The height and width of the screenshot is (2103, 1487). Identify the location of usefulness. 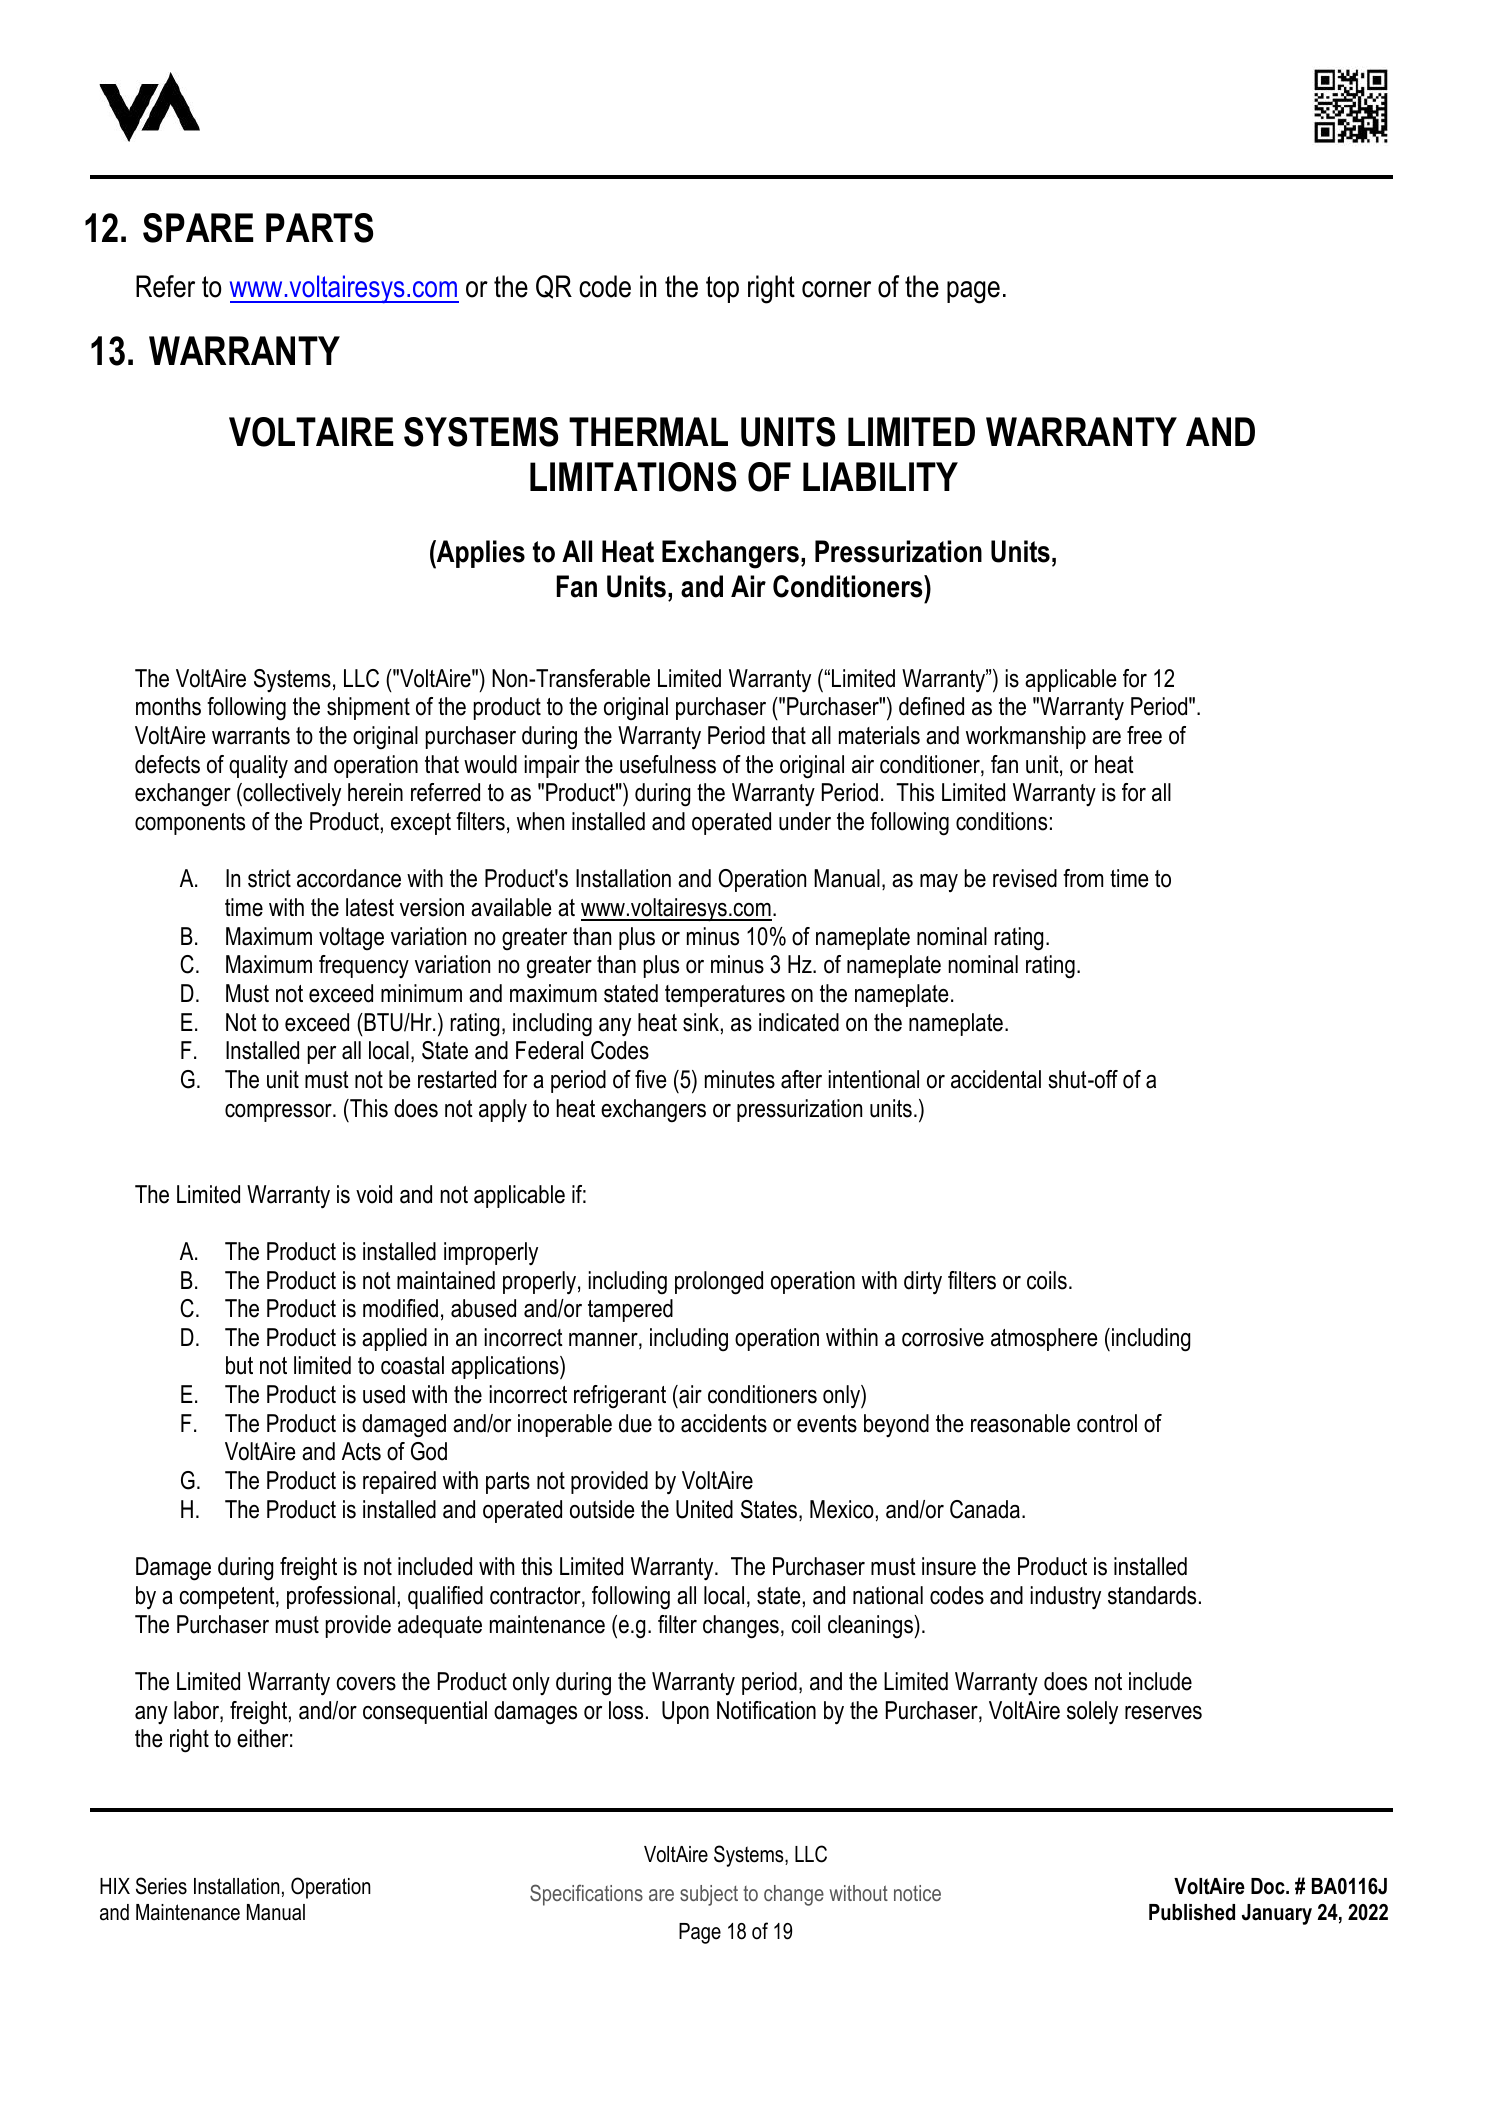
(668, 764).
